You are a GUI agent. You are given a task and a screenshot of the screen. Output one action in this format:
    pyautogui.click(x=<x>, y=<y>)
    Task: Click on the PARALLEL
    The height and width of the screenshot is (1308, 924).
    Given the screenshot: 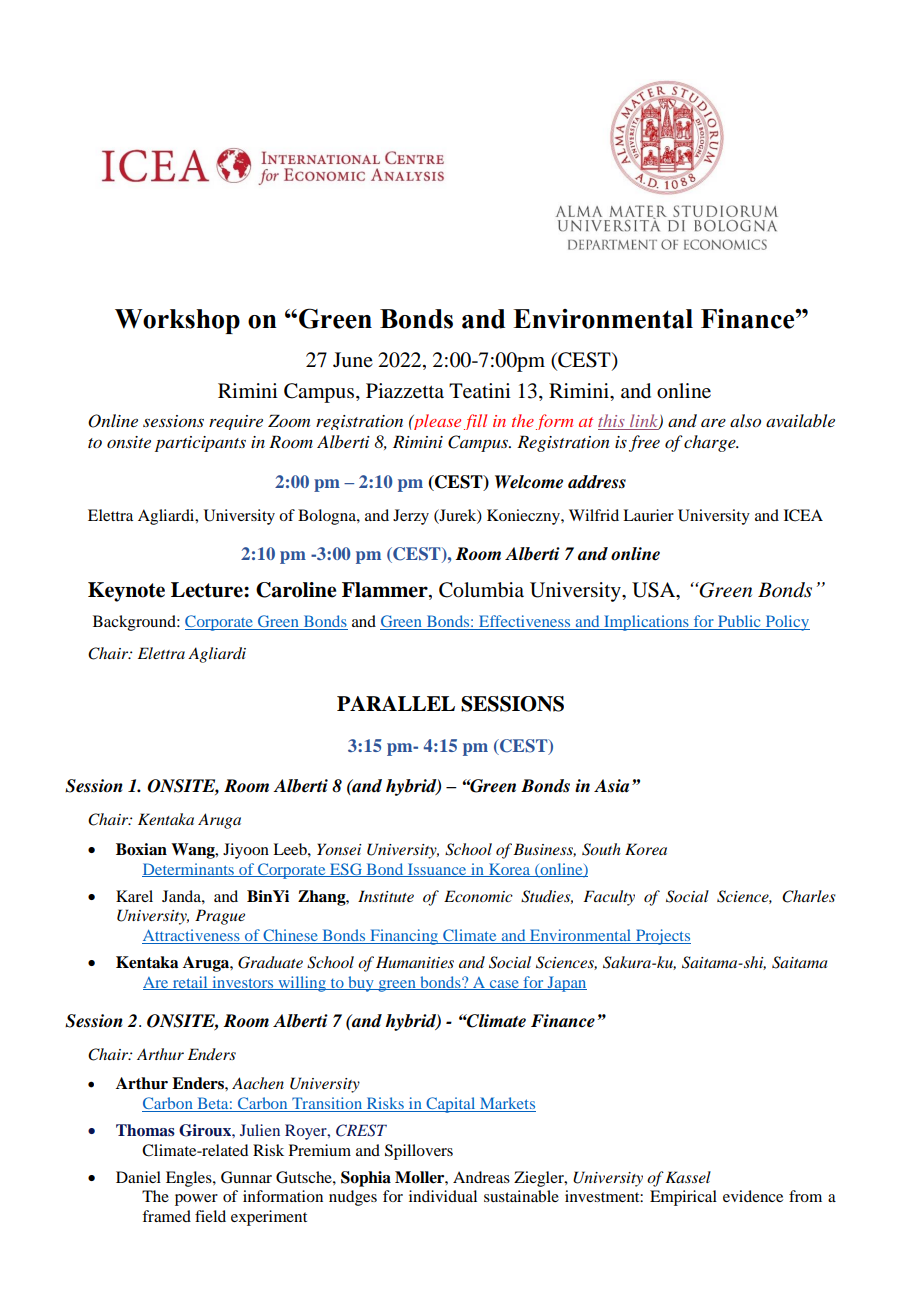 What is the action you would take?
    pyautogui.click(x=396, y=703)
